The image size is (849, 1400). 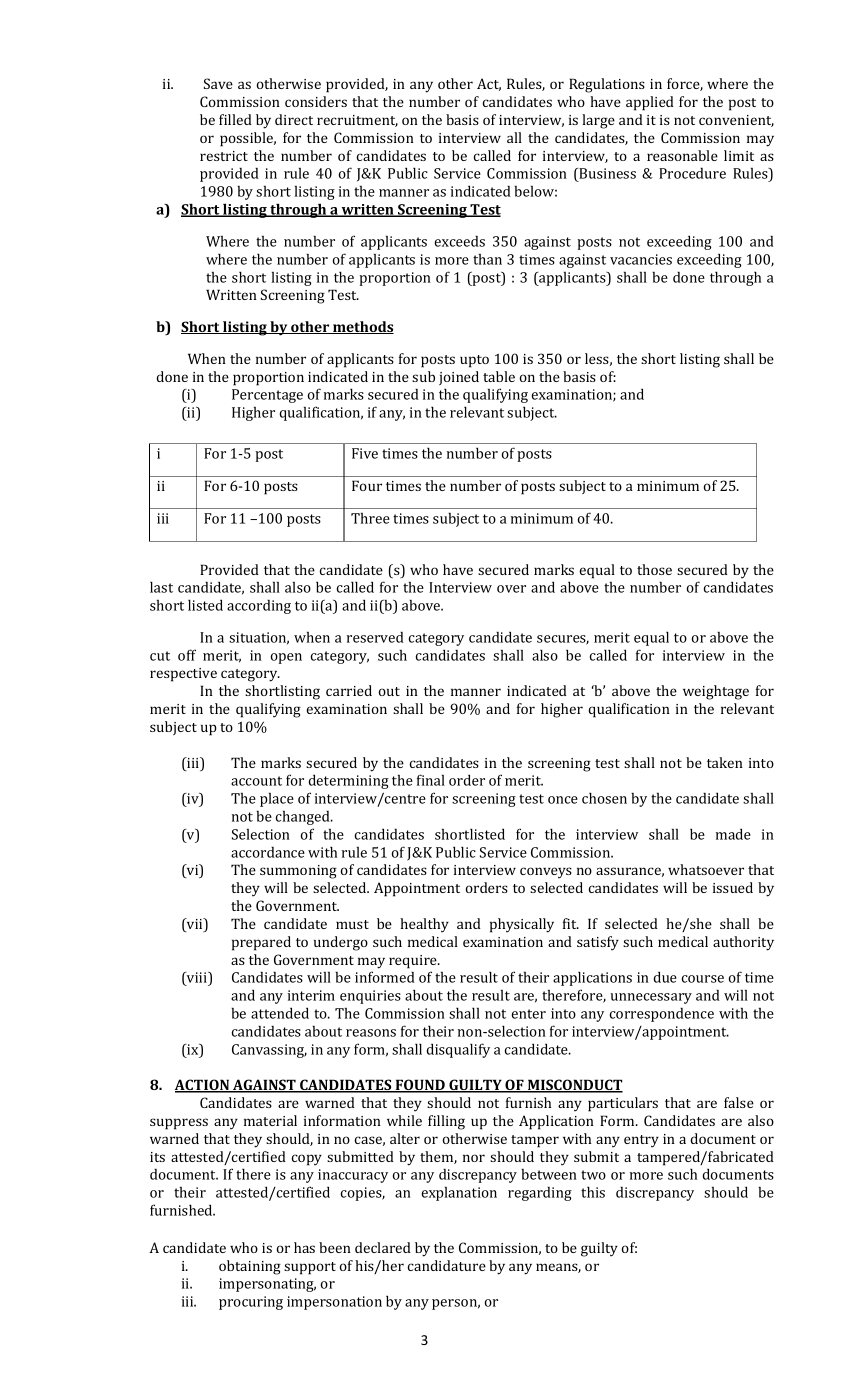 What do you see at coordinates (383, 1247) in the screenshot?
I see `declared` at bounding box center [383, 1247].
